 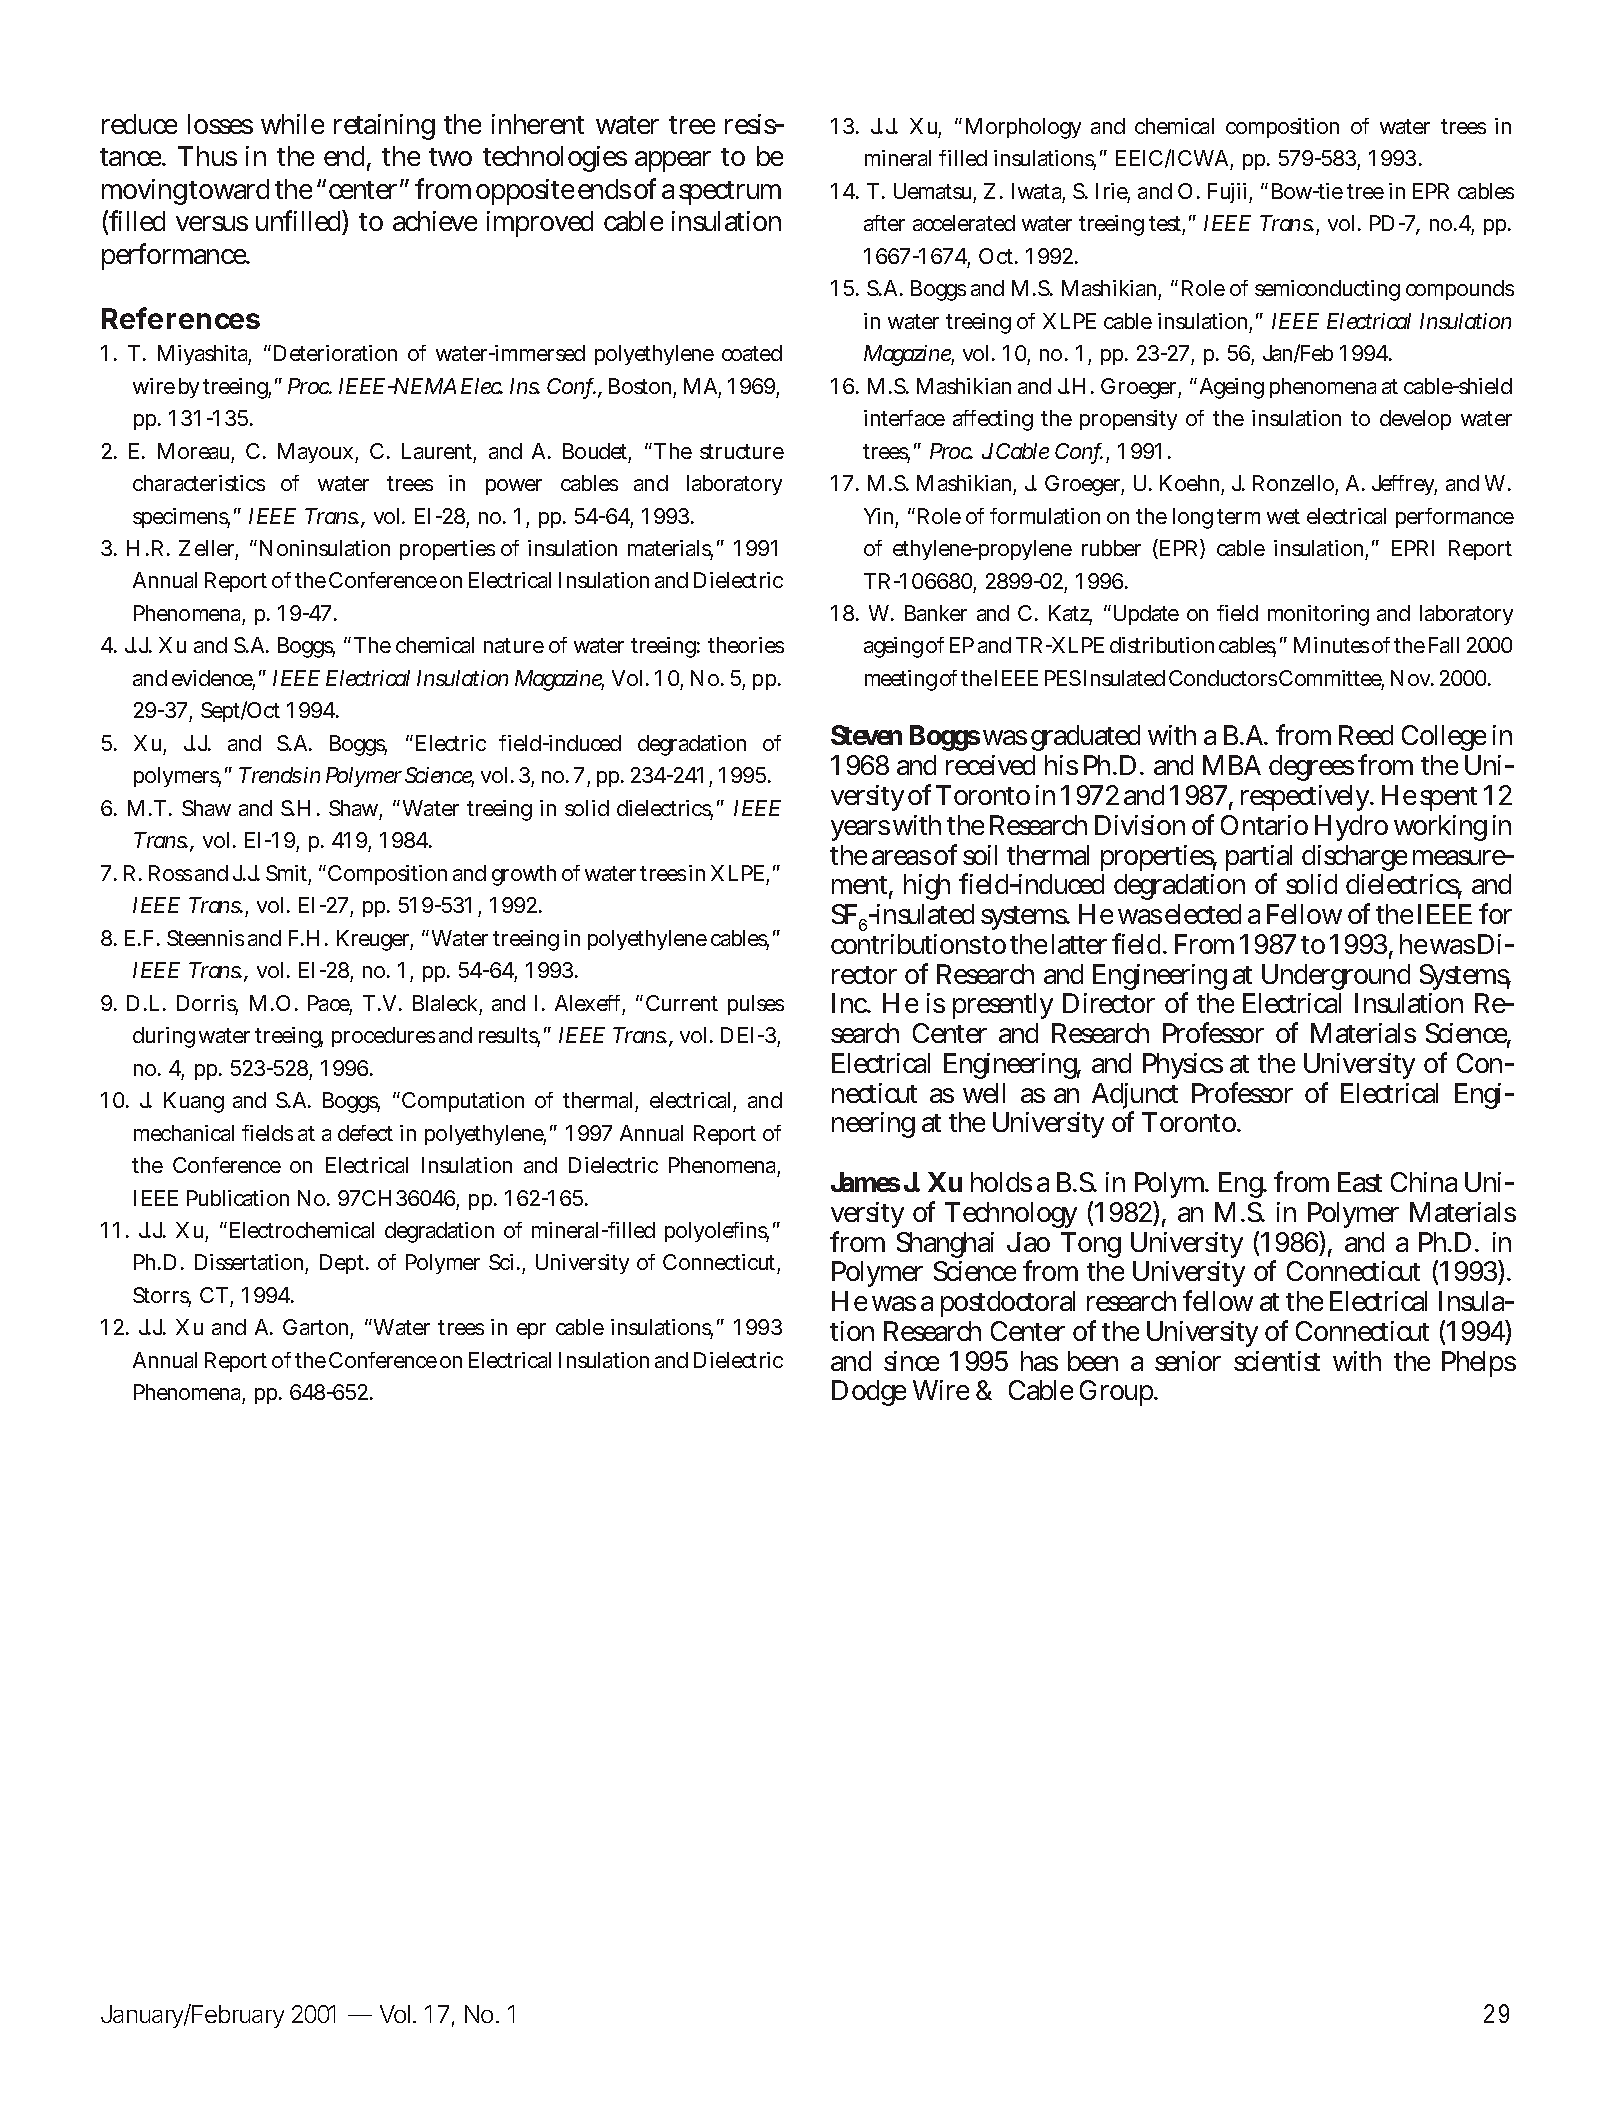 I want to click on while, so click(x=292, y=124).
